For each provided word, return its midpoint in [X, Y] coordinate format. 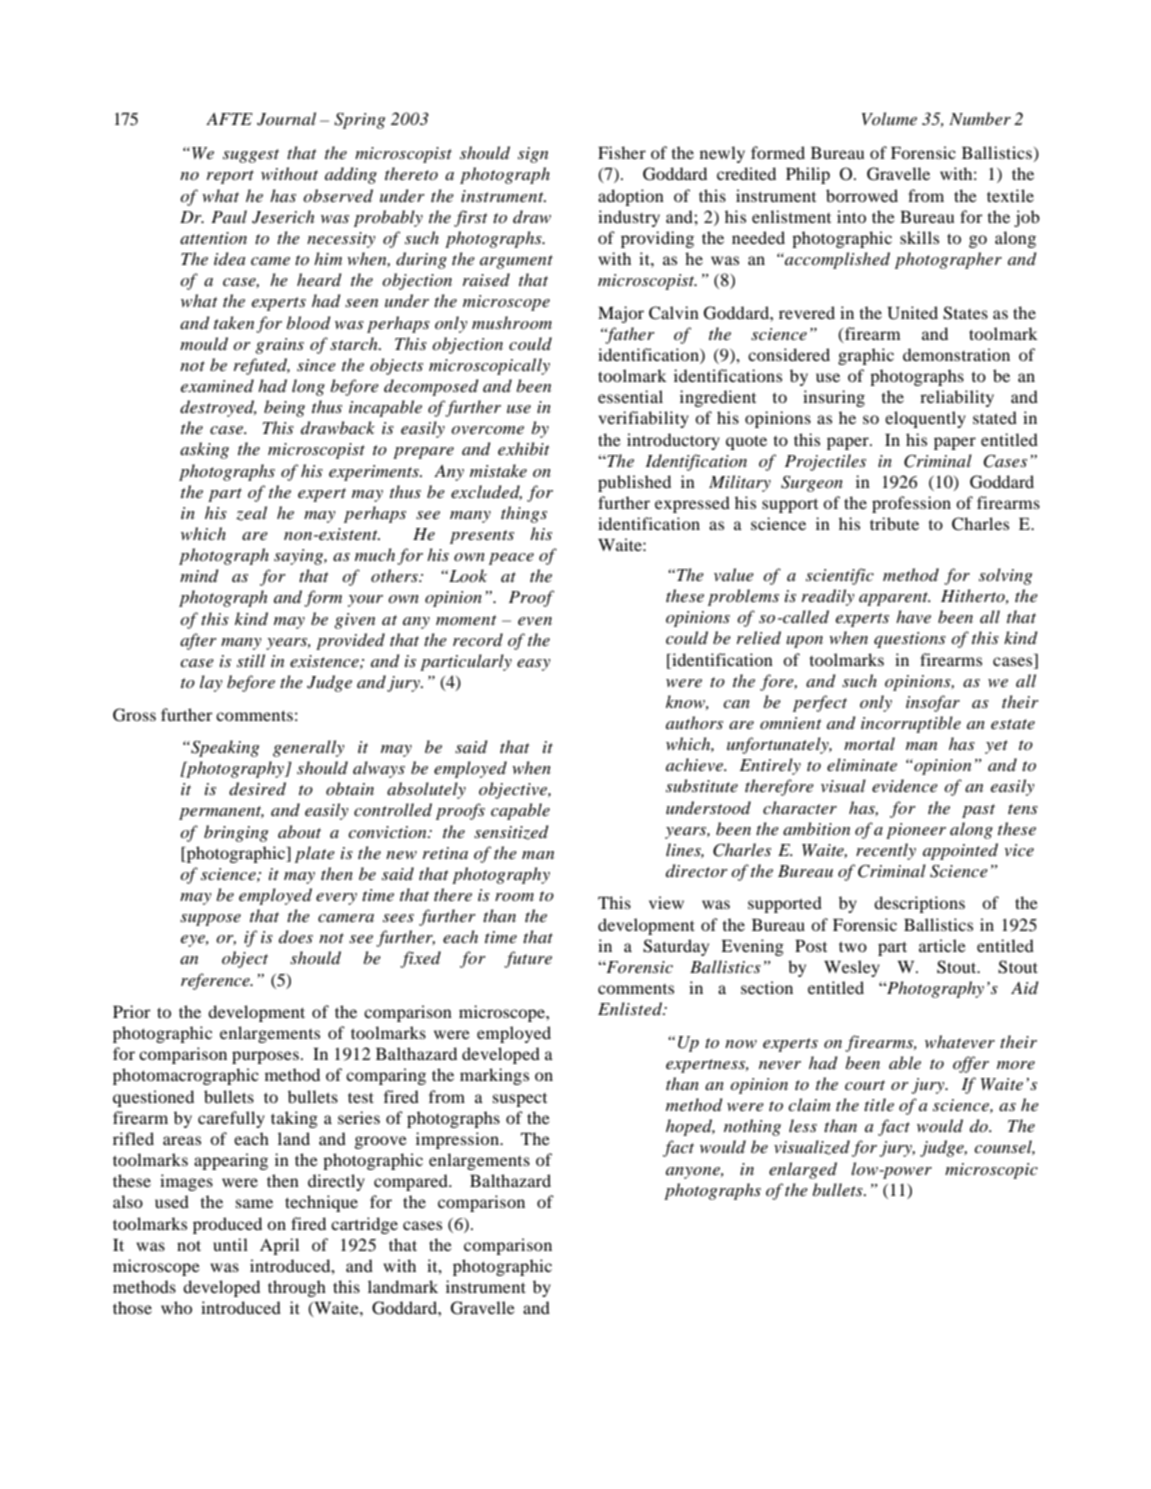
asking [204, 450]
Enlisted [631, 1009]
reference [216, 981]
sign [533, 155]
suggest [251, 156]
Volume [889, 118]
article [942, 945]
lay [211, 683]
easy [534, 665]
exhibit [524, 448]
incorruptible [911, 724]
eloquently [925, 419]
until [230, 1244]
